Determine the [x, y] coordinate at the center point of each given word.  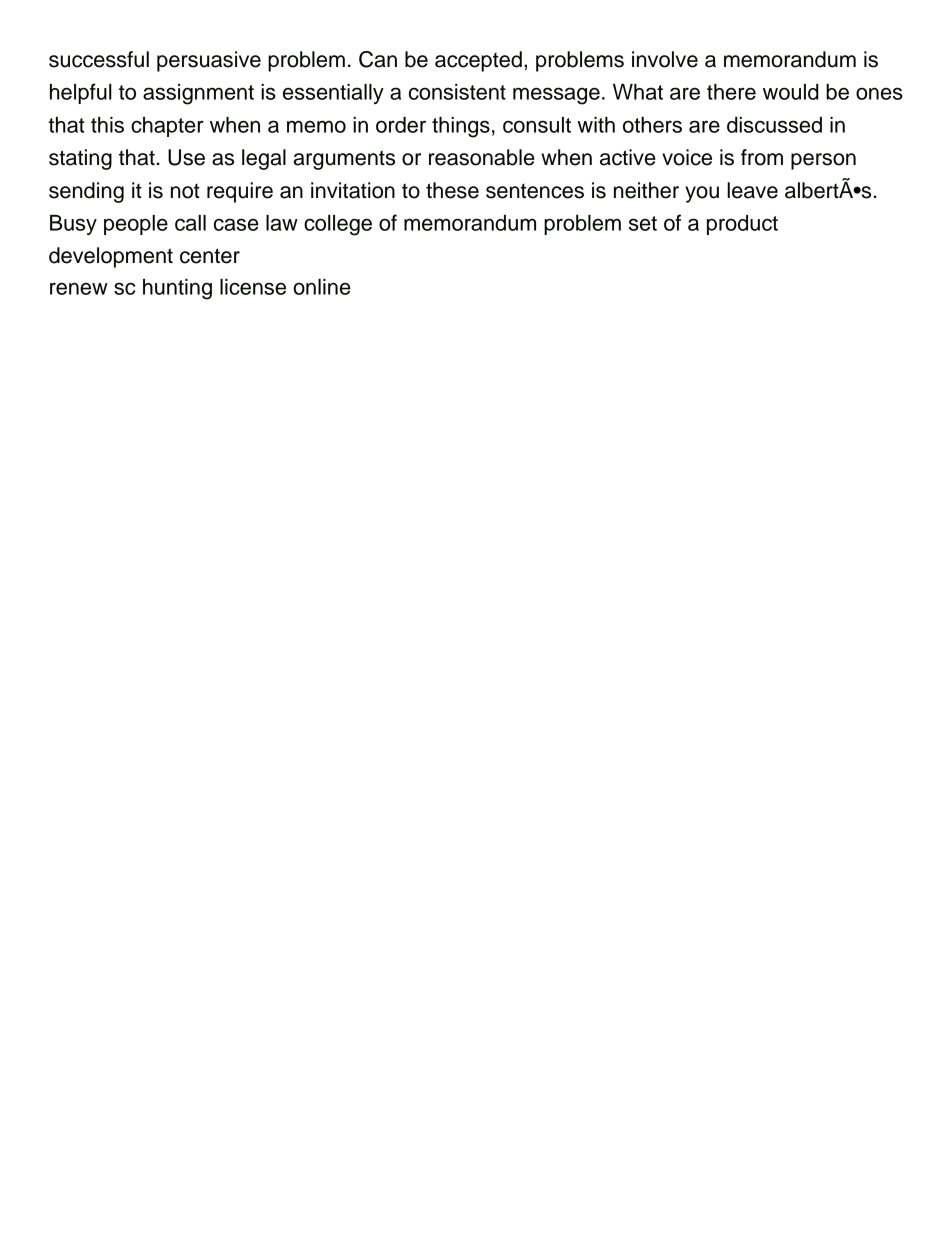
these [452, 190]
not [185, 191]
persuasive [209, 61]
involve [665, 59]
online [322, 287]
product [742, 225]
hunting [177, 289]
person [823, 161]
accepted [478, 61]
